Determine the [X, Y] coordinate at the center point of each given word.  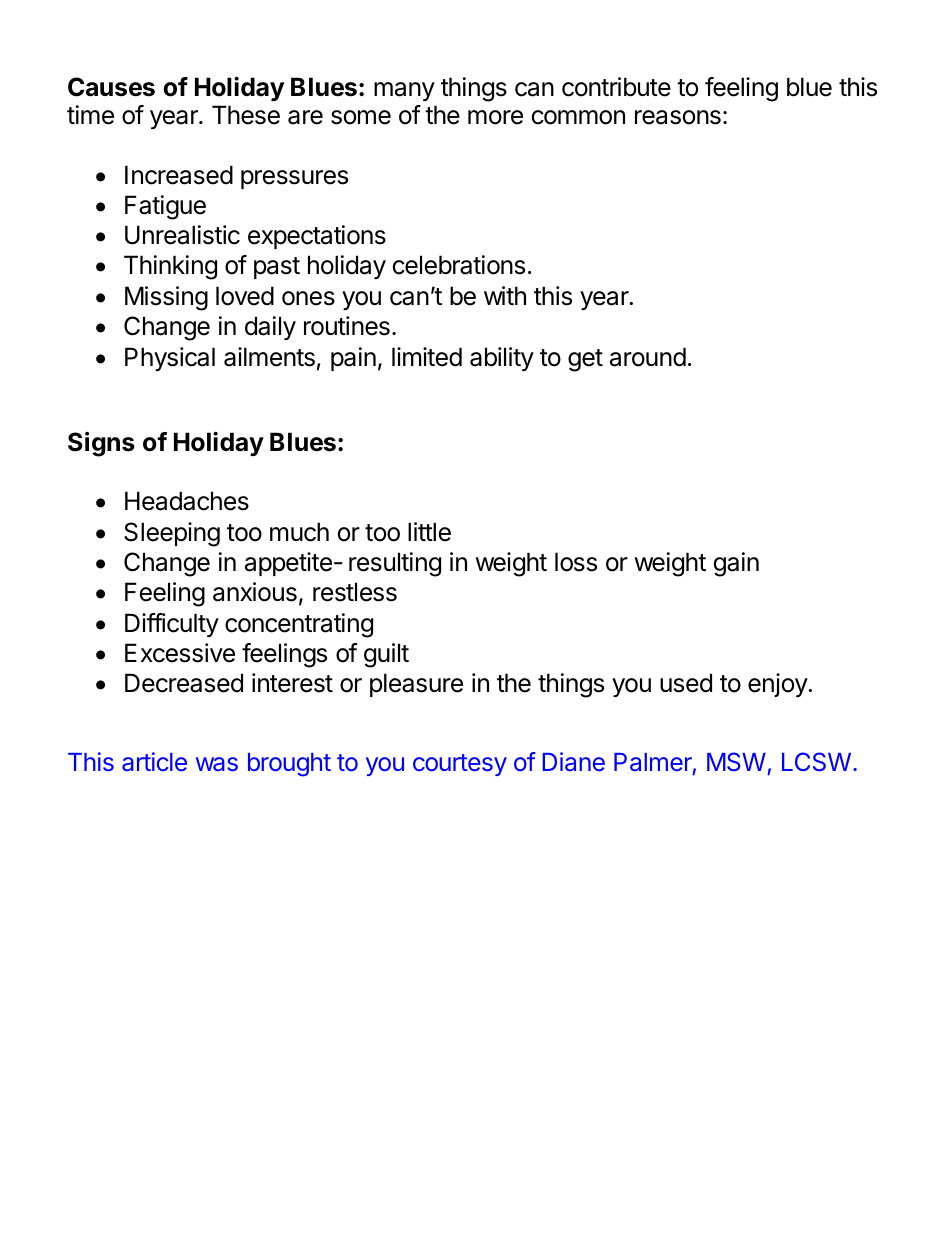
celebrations [459, 265]
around [648, 357]
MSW [736, 761]
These [246, 115]
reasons [678, 117]
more [495, 117]
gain [736, 564]
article [154, 761]
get [585, 360]
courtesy [460, 765]
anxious [255, 592]
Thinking [170, 267]
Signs [101, 444]
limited [427, 357]
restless [355, 592]
